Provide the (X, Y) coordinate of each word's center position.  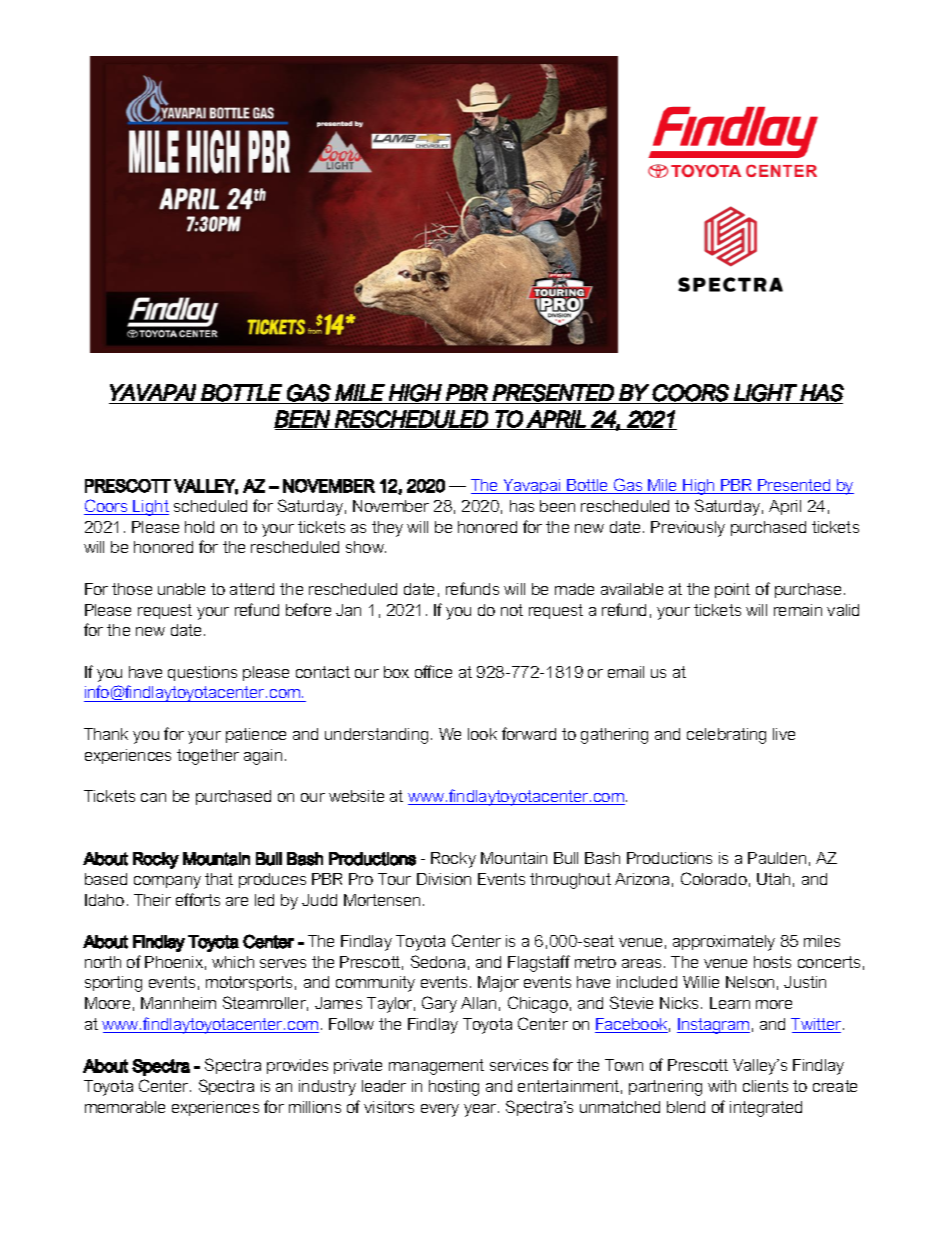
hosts (772, 962)
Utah (773, 879)
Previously (688, 529)
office (433, 671)
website (356, 796)
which (233, 962)
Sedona (438, 961)
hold (199, 527)
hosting (454, 1088)
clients (765, 1086)
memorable (125, 1107)
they (387, 529)
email (626, 672)
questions (202, 673)
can (153, 797)
